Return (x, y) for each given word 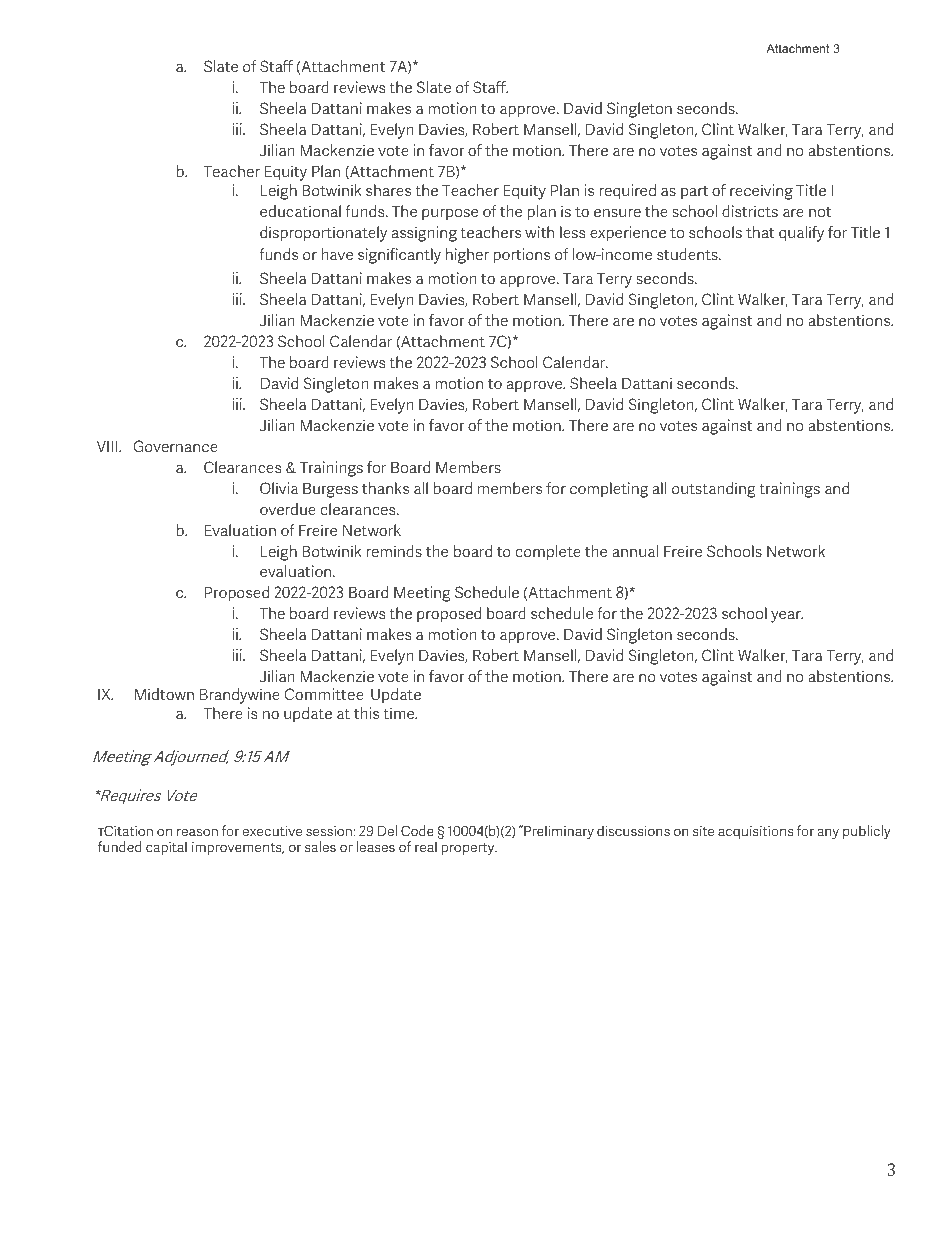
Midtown (164, 694)
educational (300, 211)
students (688, 254)
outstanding (714, 490)
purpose (450, 214)
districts (750, 211)
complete (548, 553)
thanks (385, 488)
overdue (288, 509)
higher (467, 256)
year (787, 617)
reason (197, 832)
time (400, 713)
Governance (176, 446)
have (337, 254)
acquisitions (756, 832)
